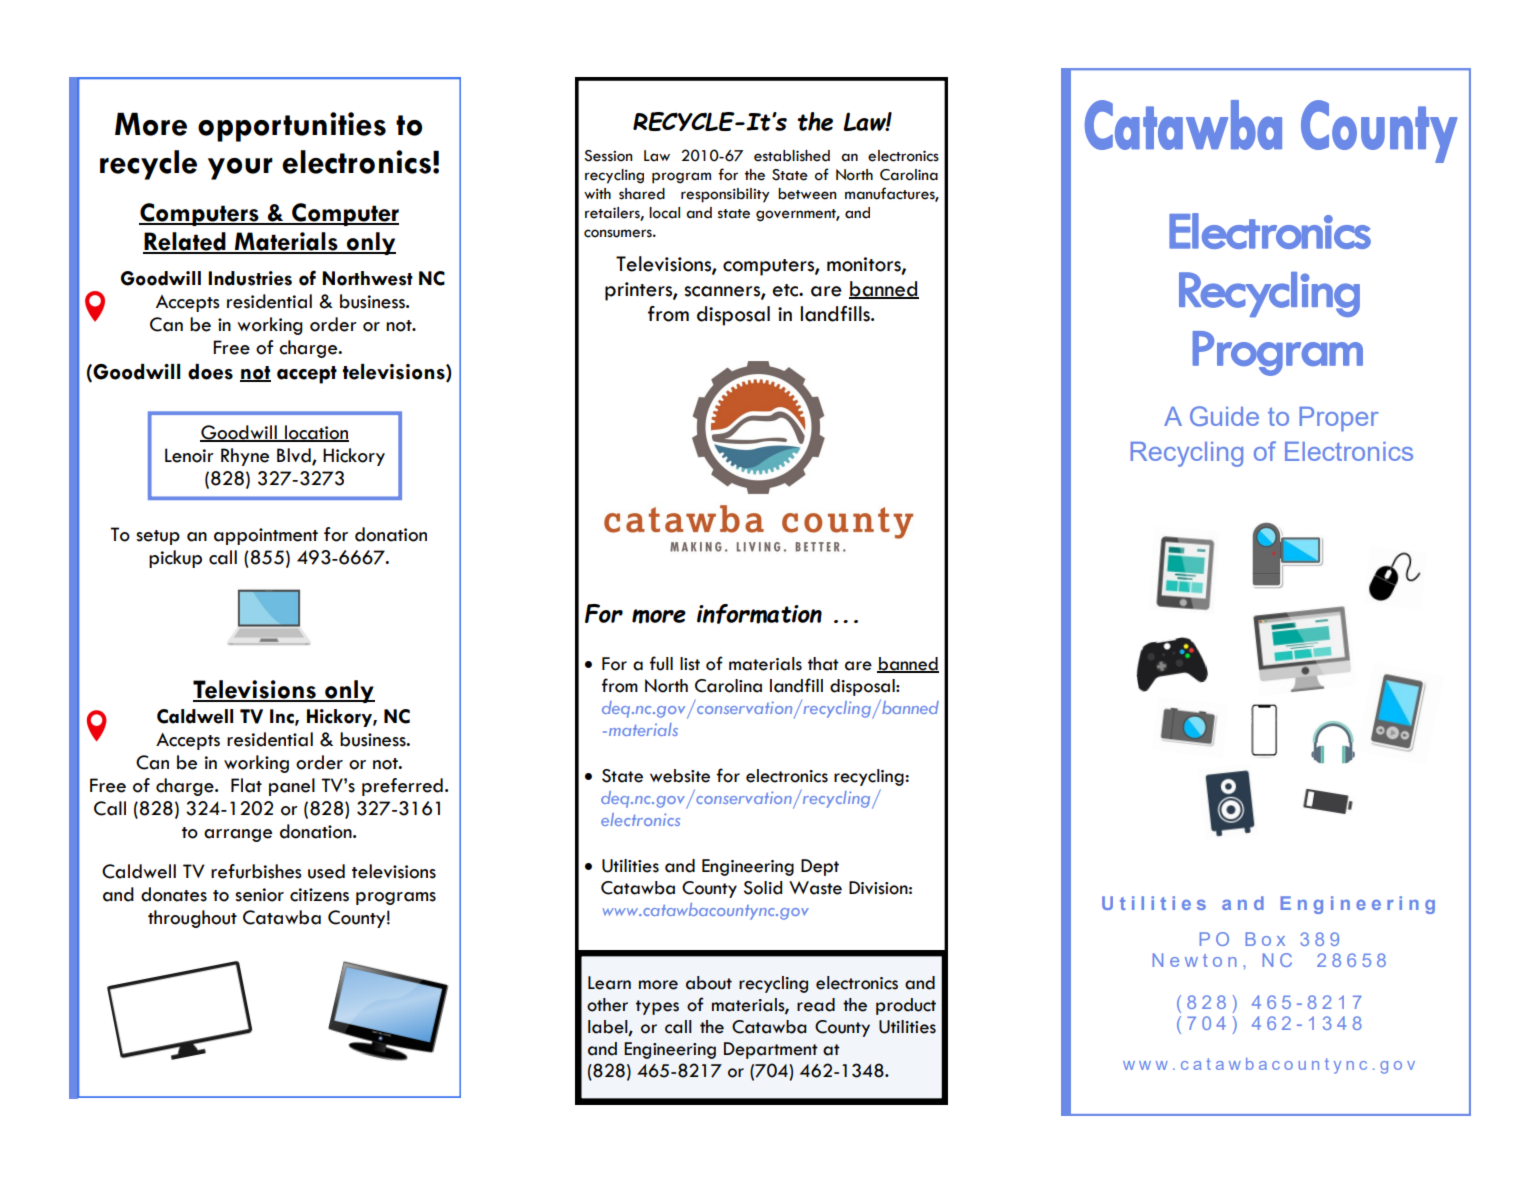 The width and height of the page is (1524, 1177). Describe the element at coordinates (266, 536) in the page. I see `appointment` at that location.
